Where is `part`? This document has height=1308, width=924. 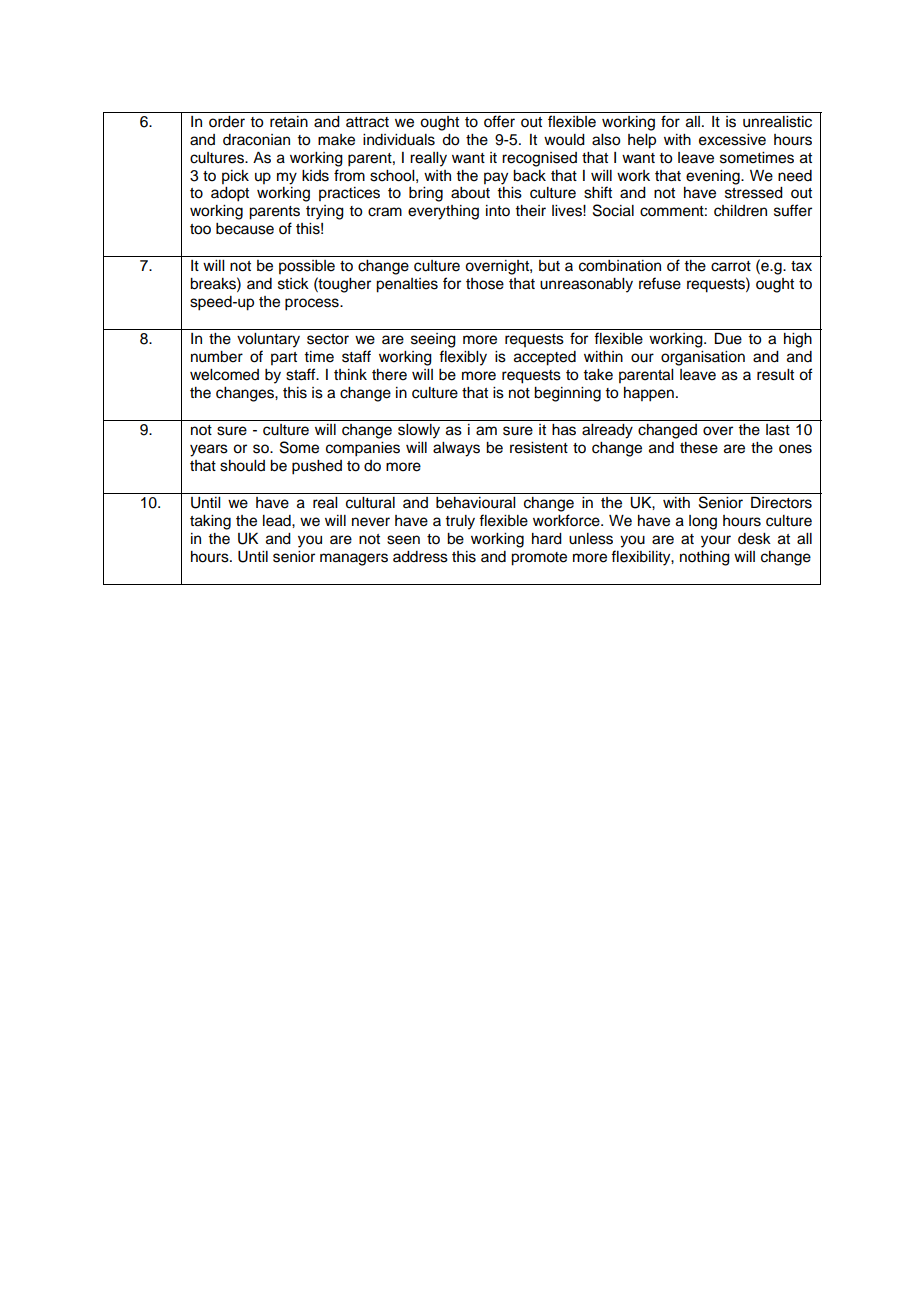
part is located at coordinates (284, 358).
